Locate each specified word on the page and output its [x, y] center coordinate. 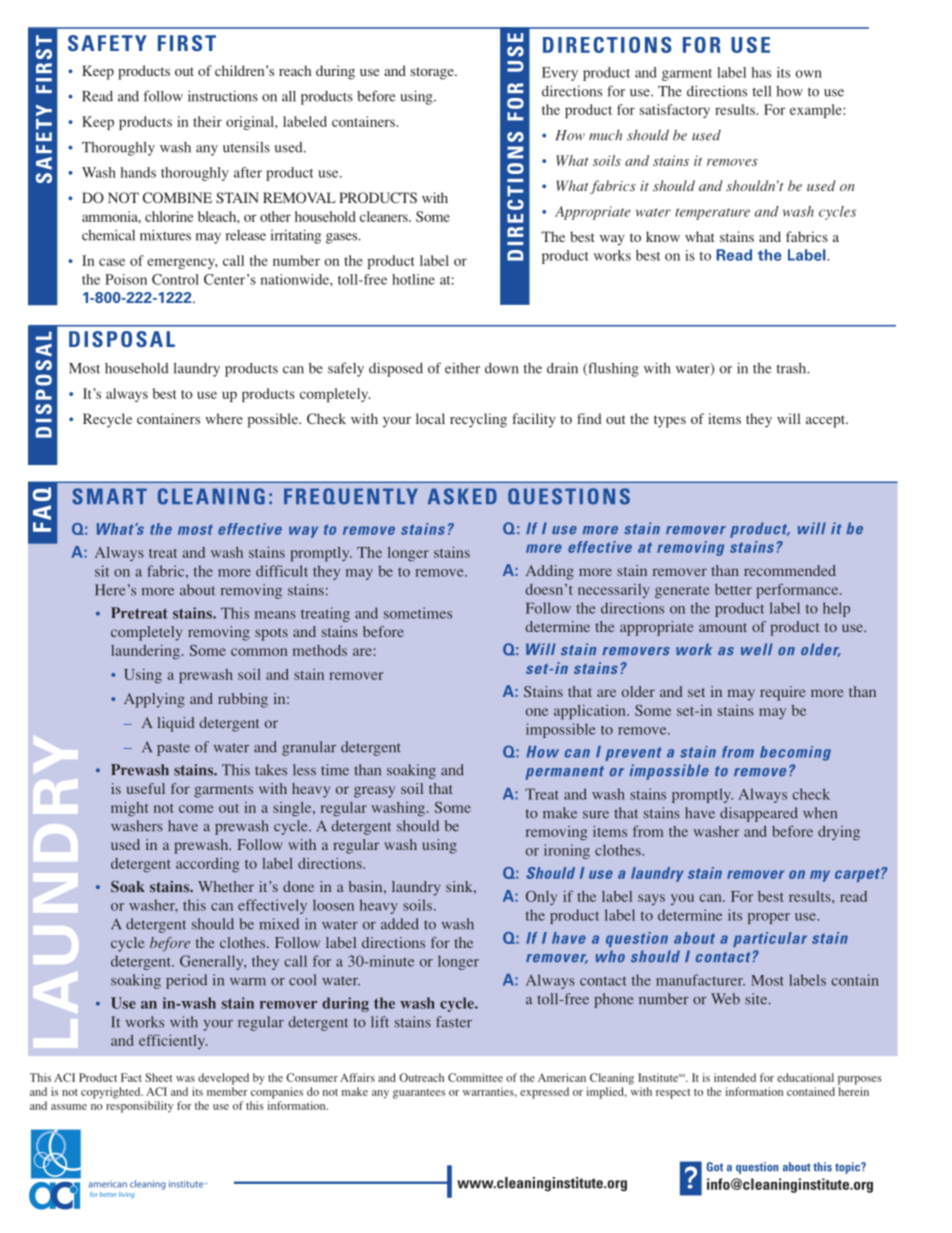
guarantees [419, 1094]
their [207, 121]
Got [715, 1167]
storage [433, 73]
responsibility [139, 1107]
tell [761, 91]
